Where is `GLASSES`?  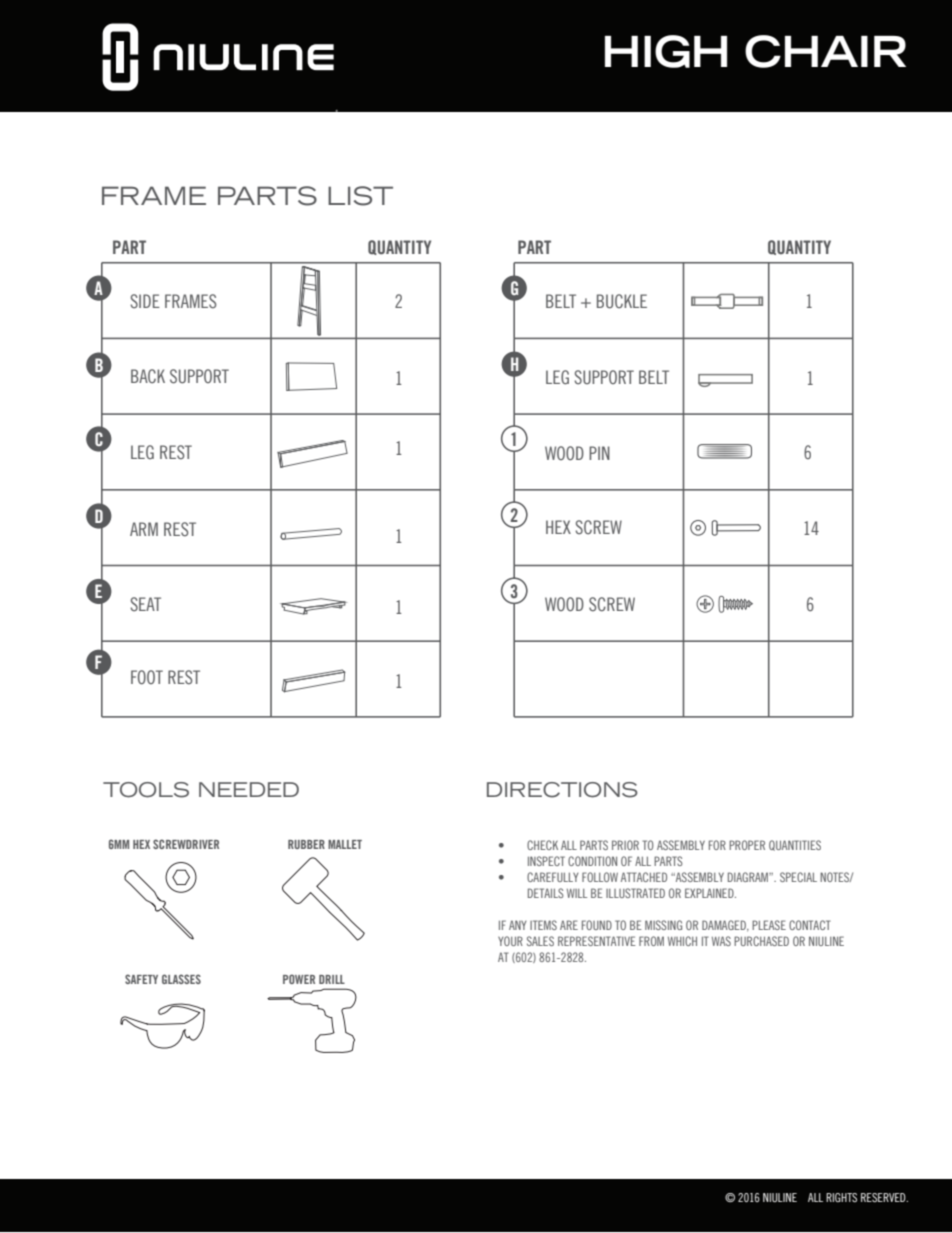
GLASSES is located at coordinates (181, 979).
